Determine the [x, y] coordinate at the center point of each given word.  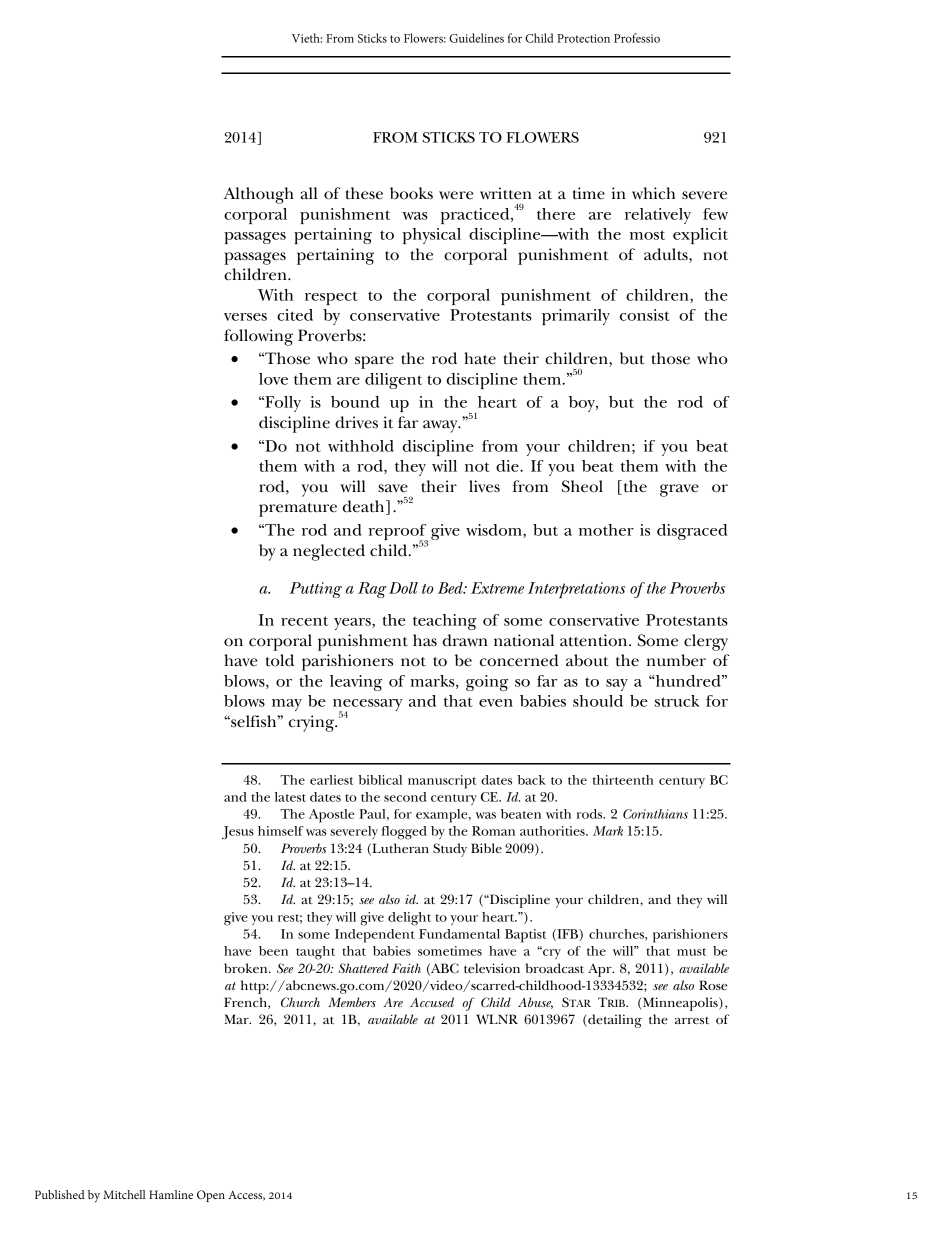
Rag [372, 590]
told [280, 660]
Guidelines [476, 38]
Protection [583, 38]
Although [259, 195]
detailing [614, 1021]
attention [595, 640]
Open [211, 1196]
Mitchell [124, 1194]
